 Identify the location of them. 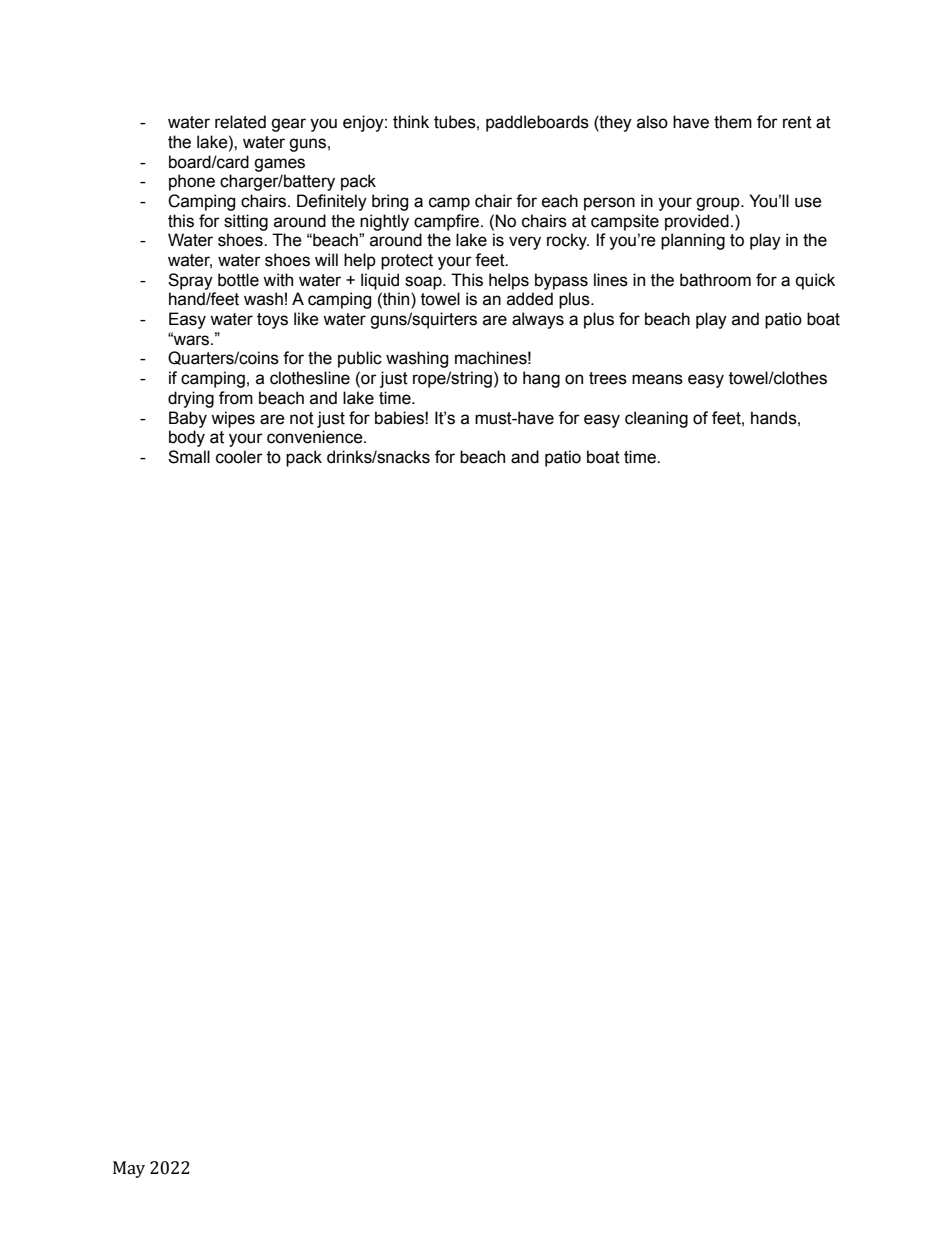
(733, 122).
